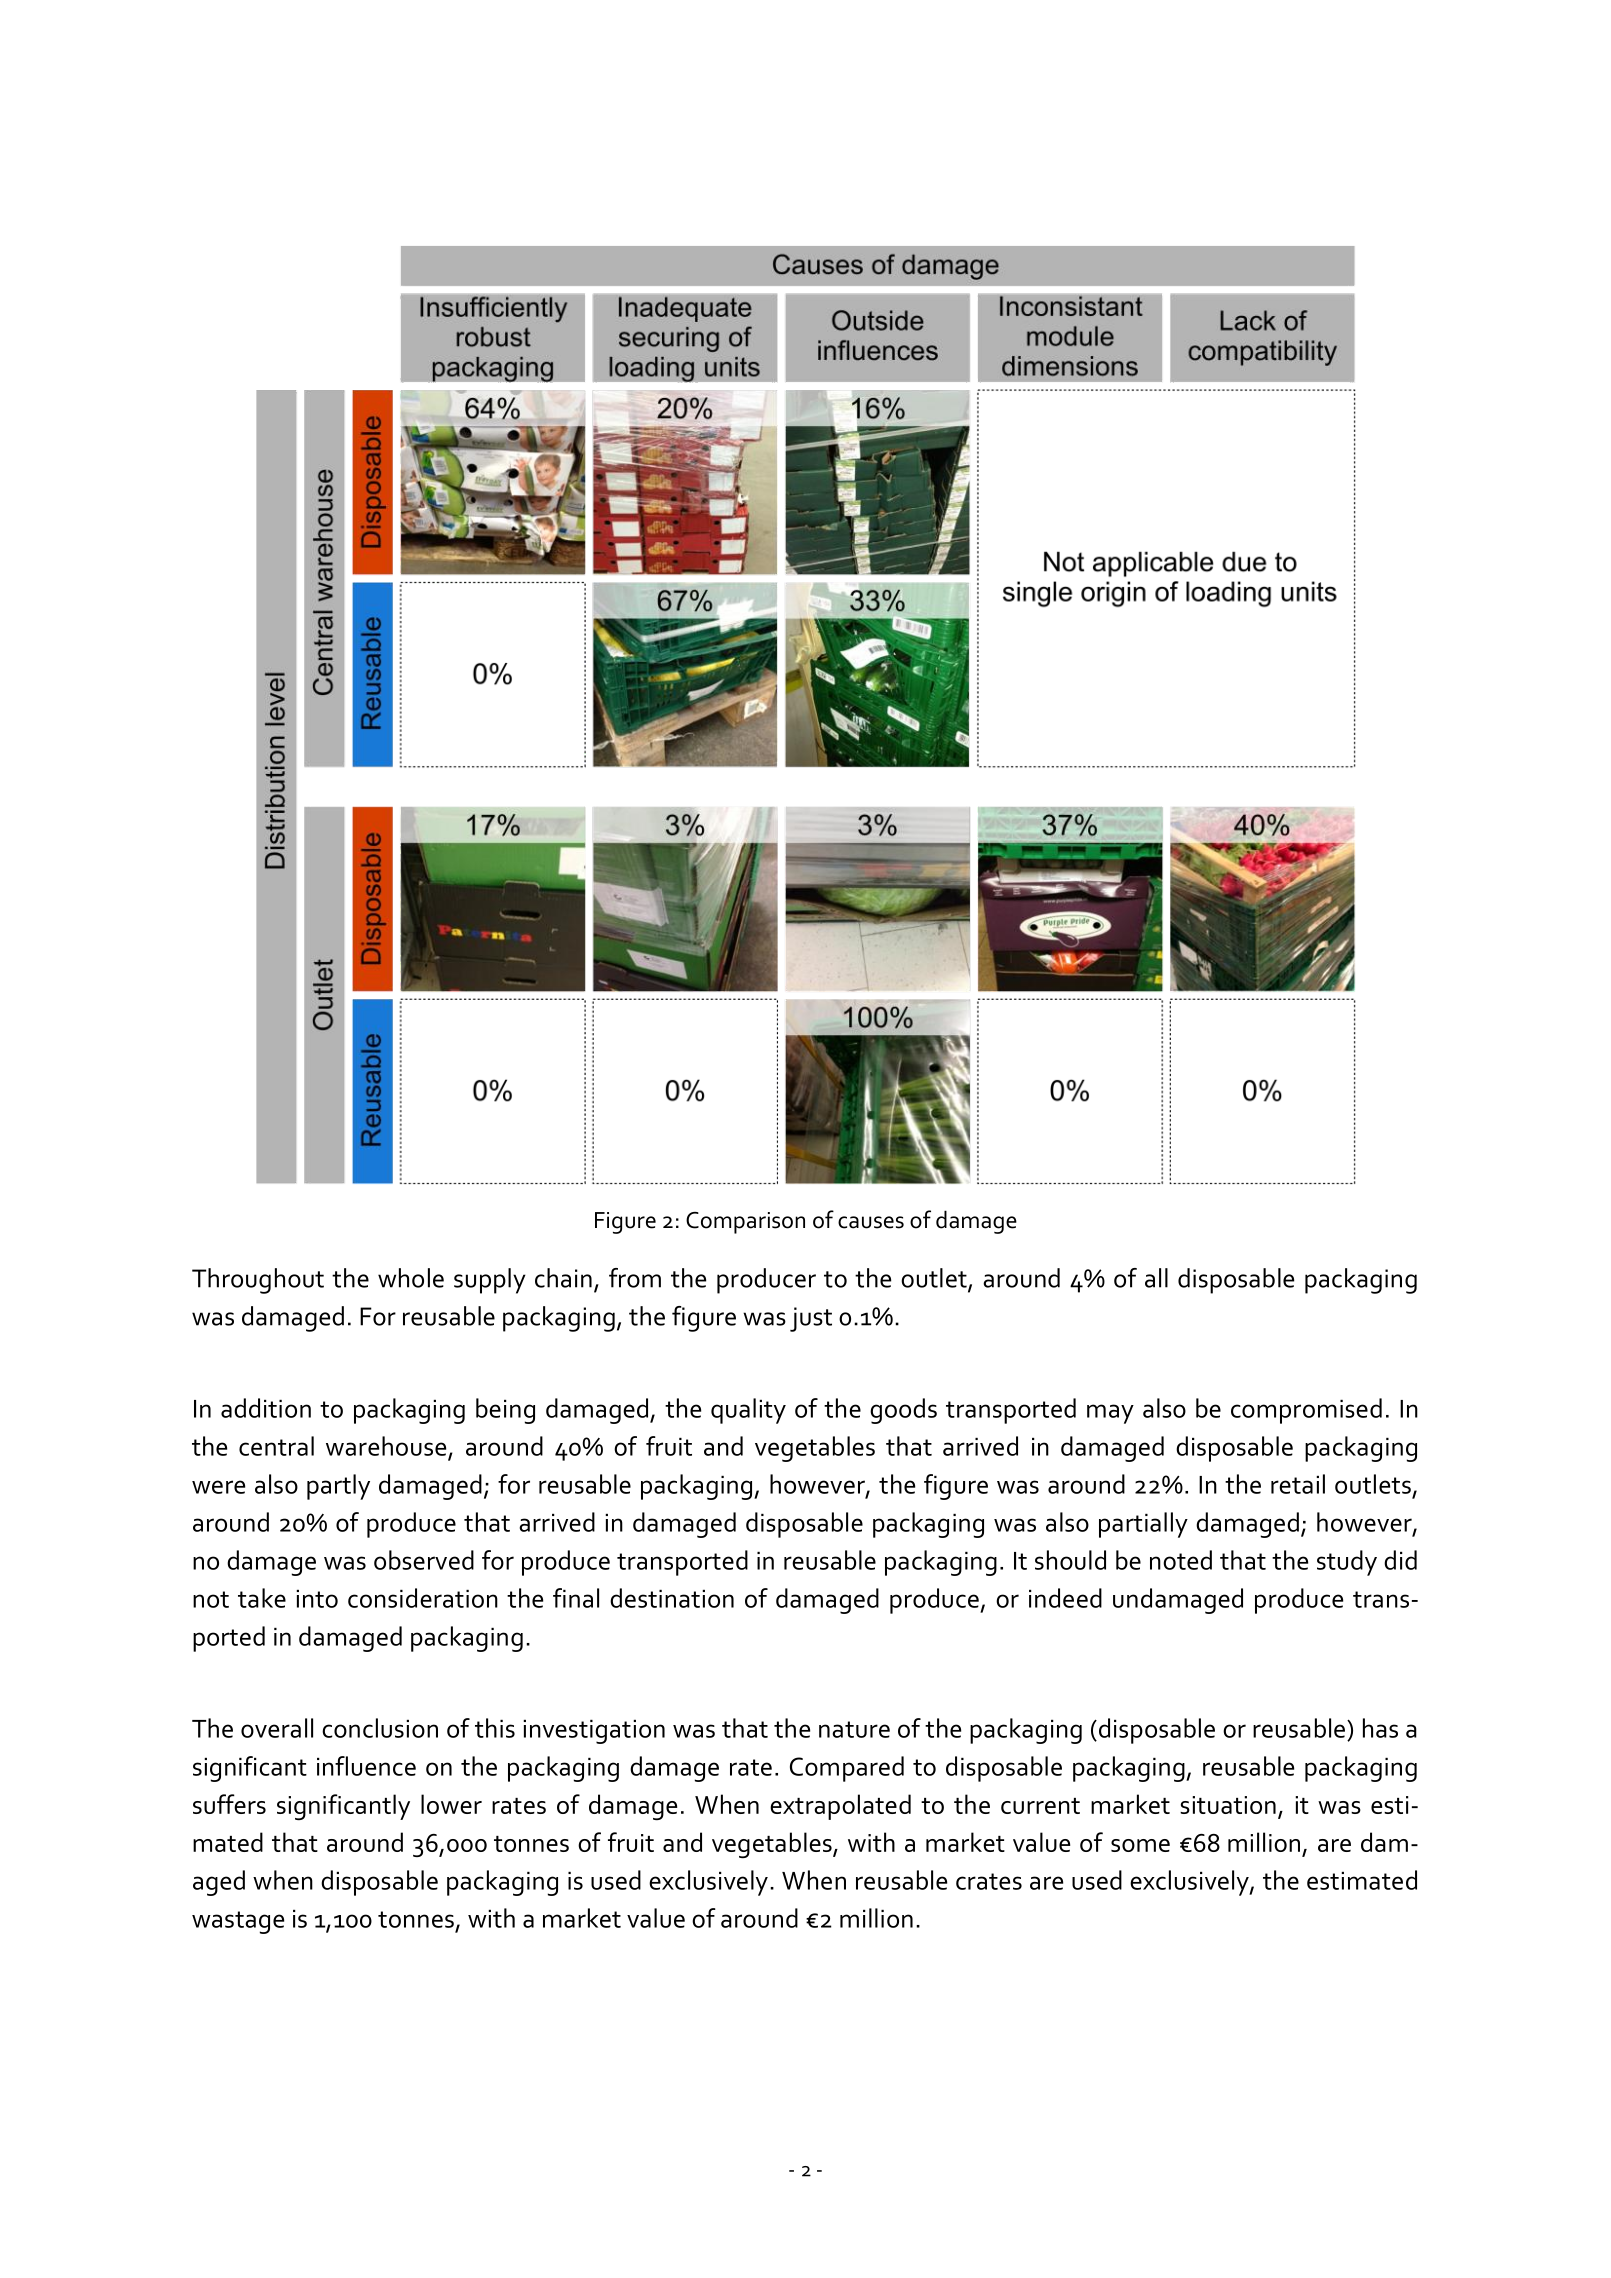 The width and height of the image is (1611, 2278). Describe the element at coordinates (748, 1411) in the image. I see `quality` at that location.
